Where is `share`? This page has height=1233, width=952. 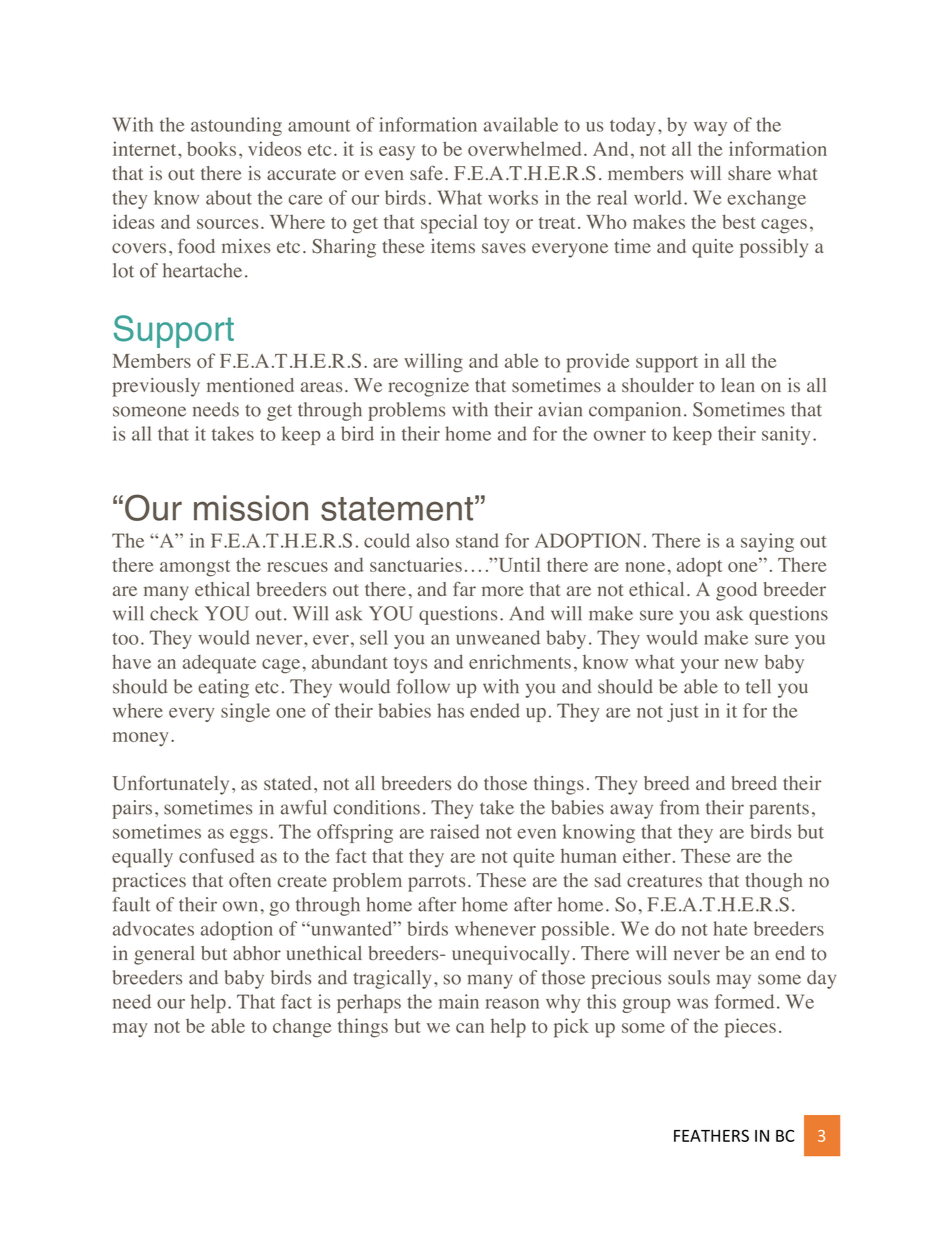 share is located at coordinates (749, 173).
